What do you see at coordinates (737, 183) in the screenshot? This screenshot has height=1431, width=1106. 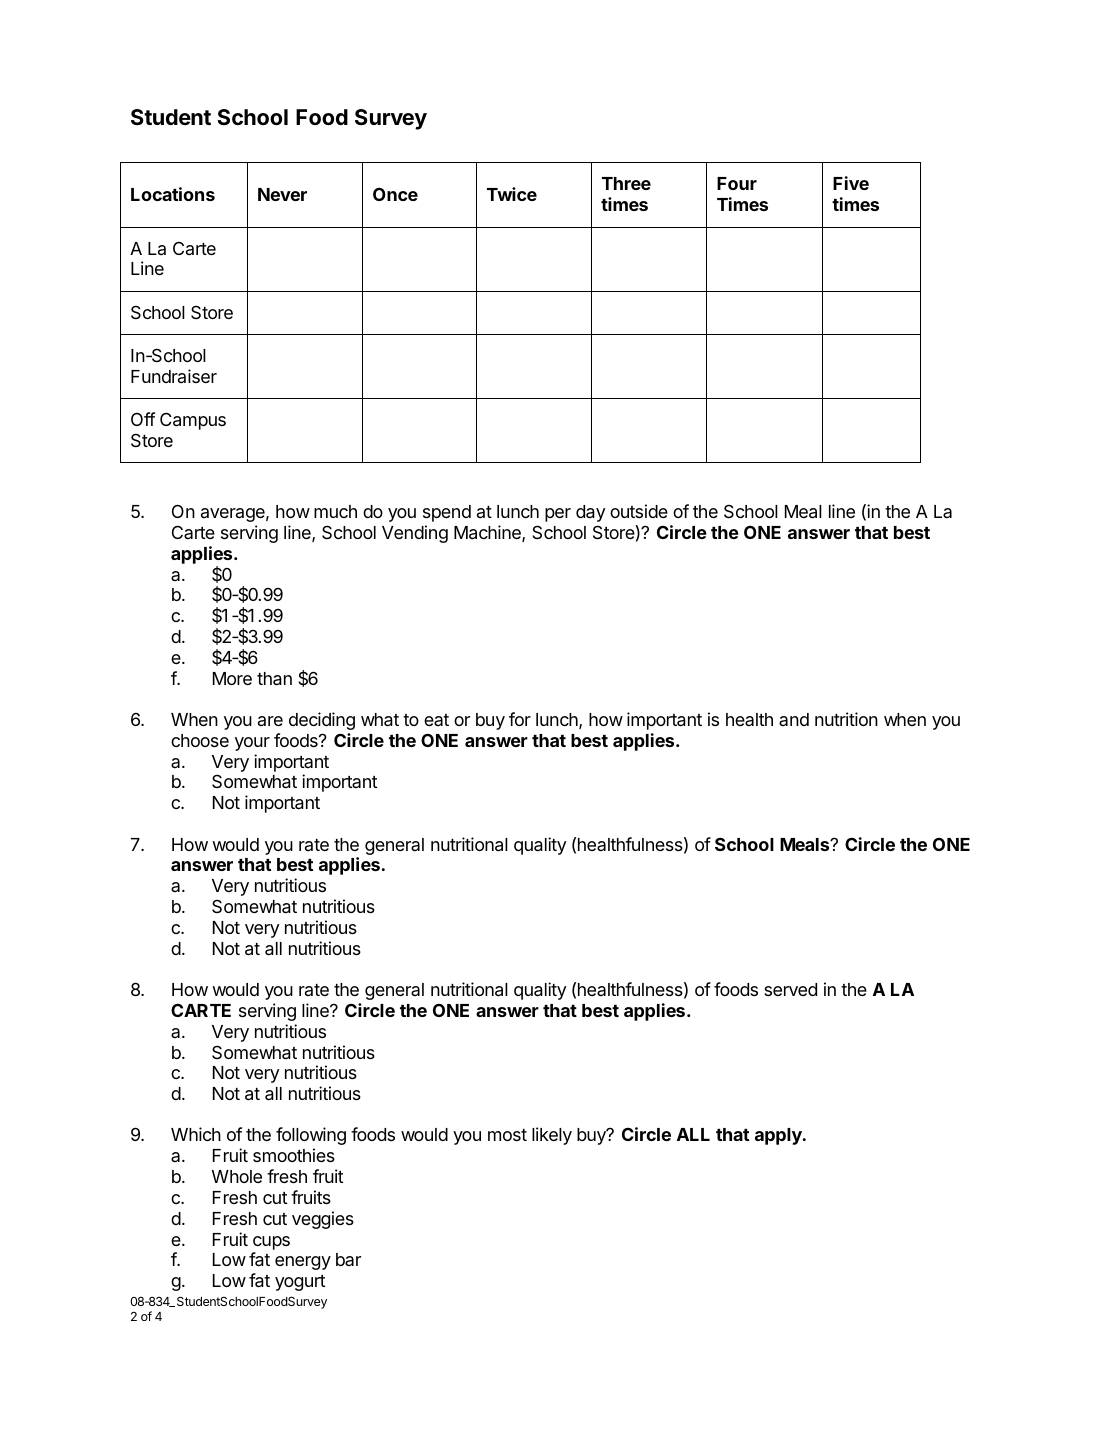 I see `Four` at bounding box center [737, 183].
